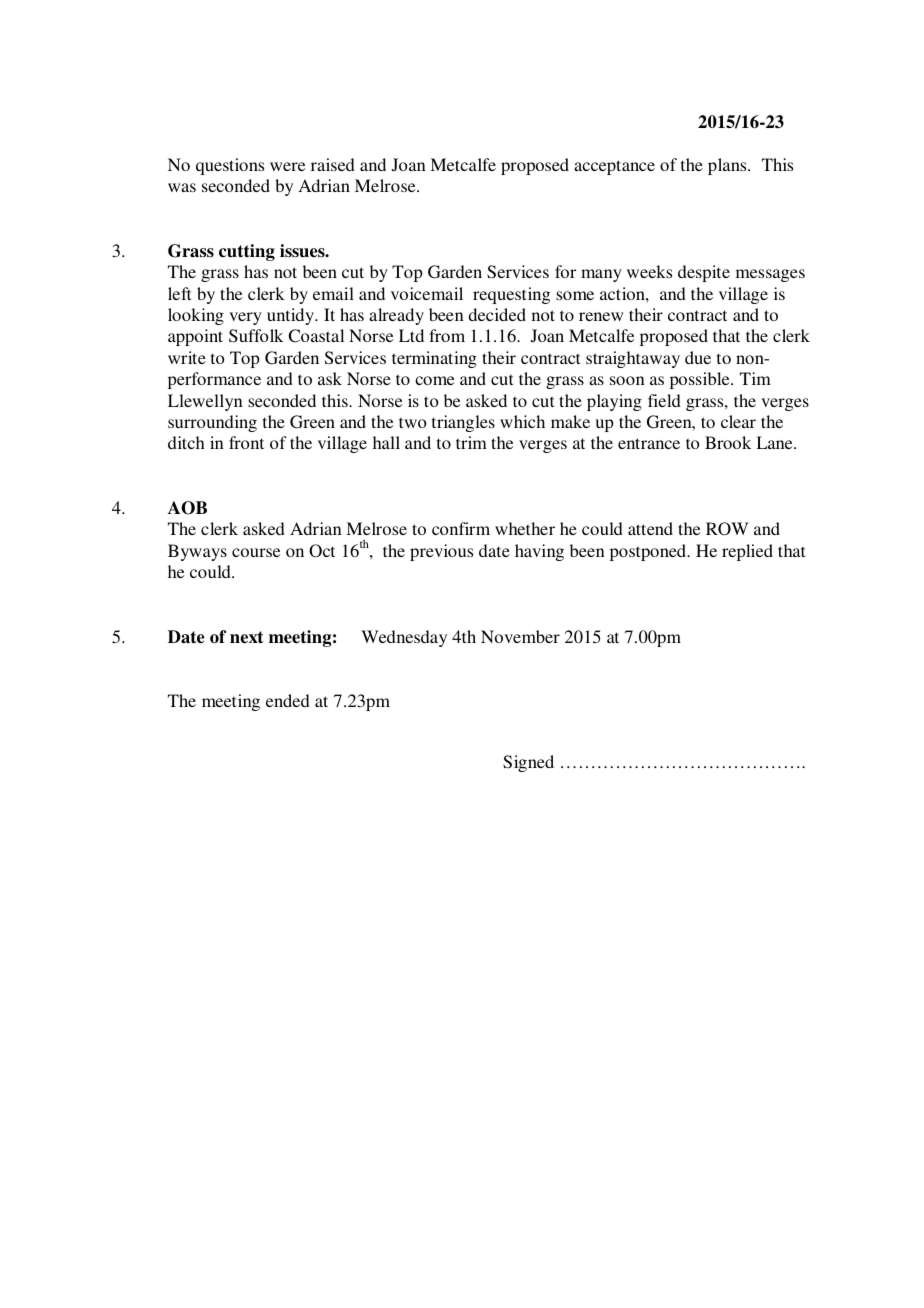 The width and height of the screenshot is (924, 1308). Describe the element at coordinates (247, 637) in the screenshot. I see `next` at that location.
